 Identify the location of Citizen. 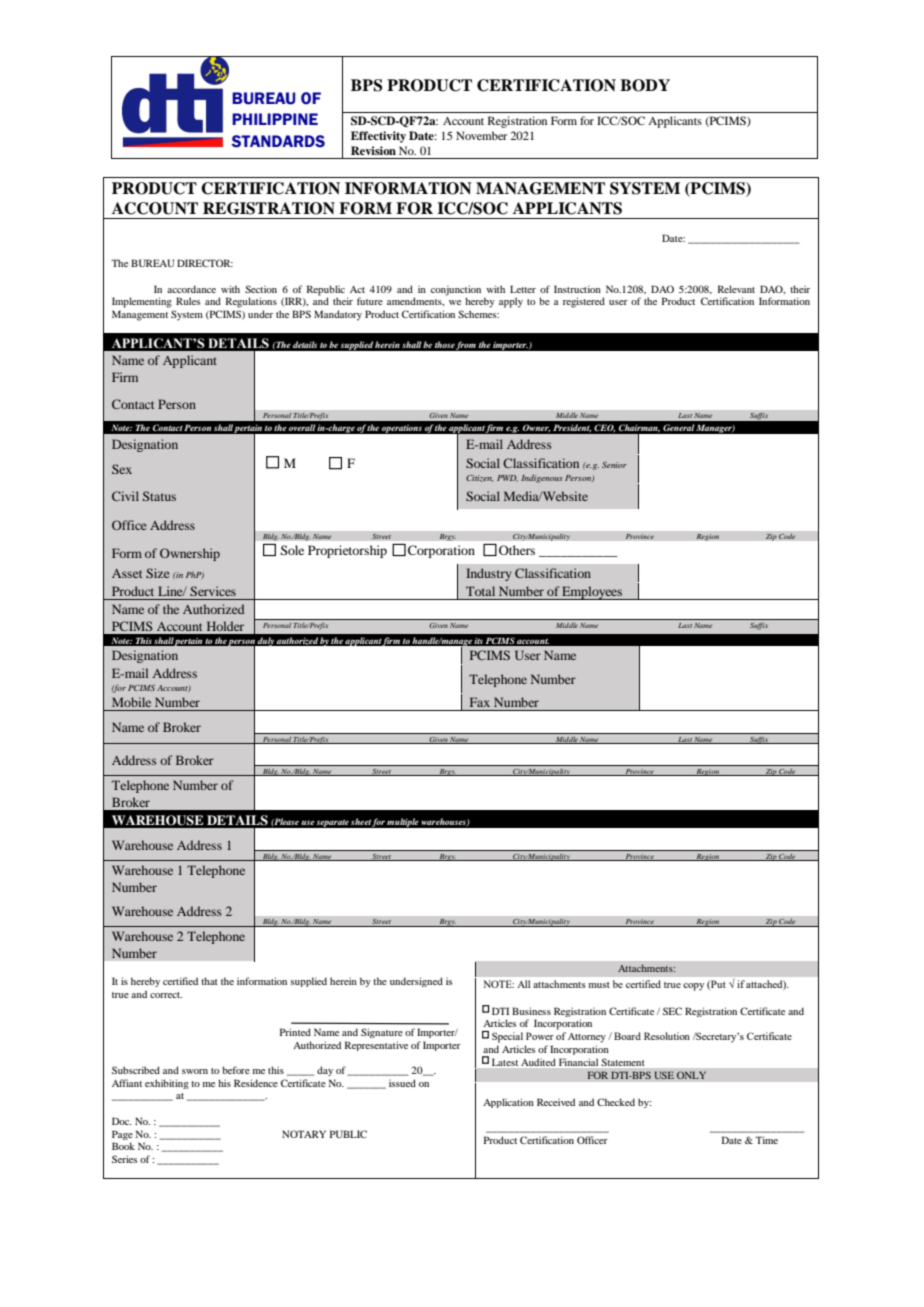
(479, 478).
